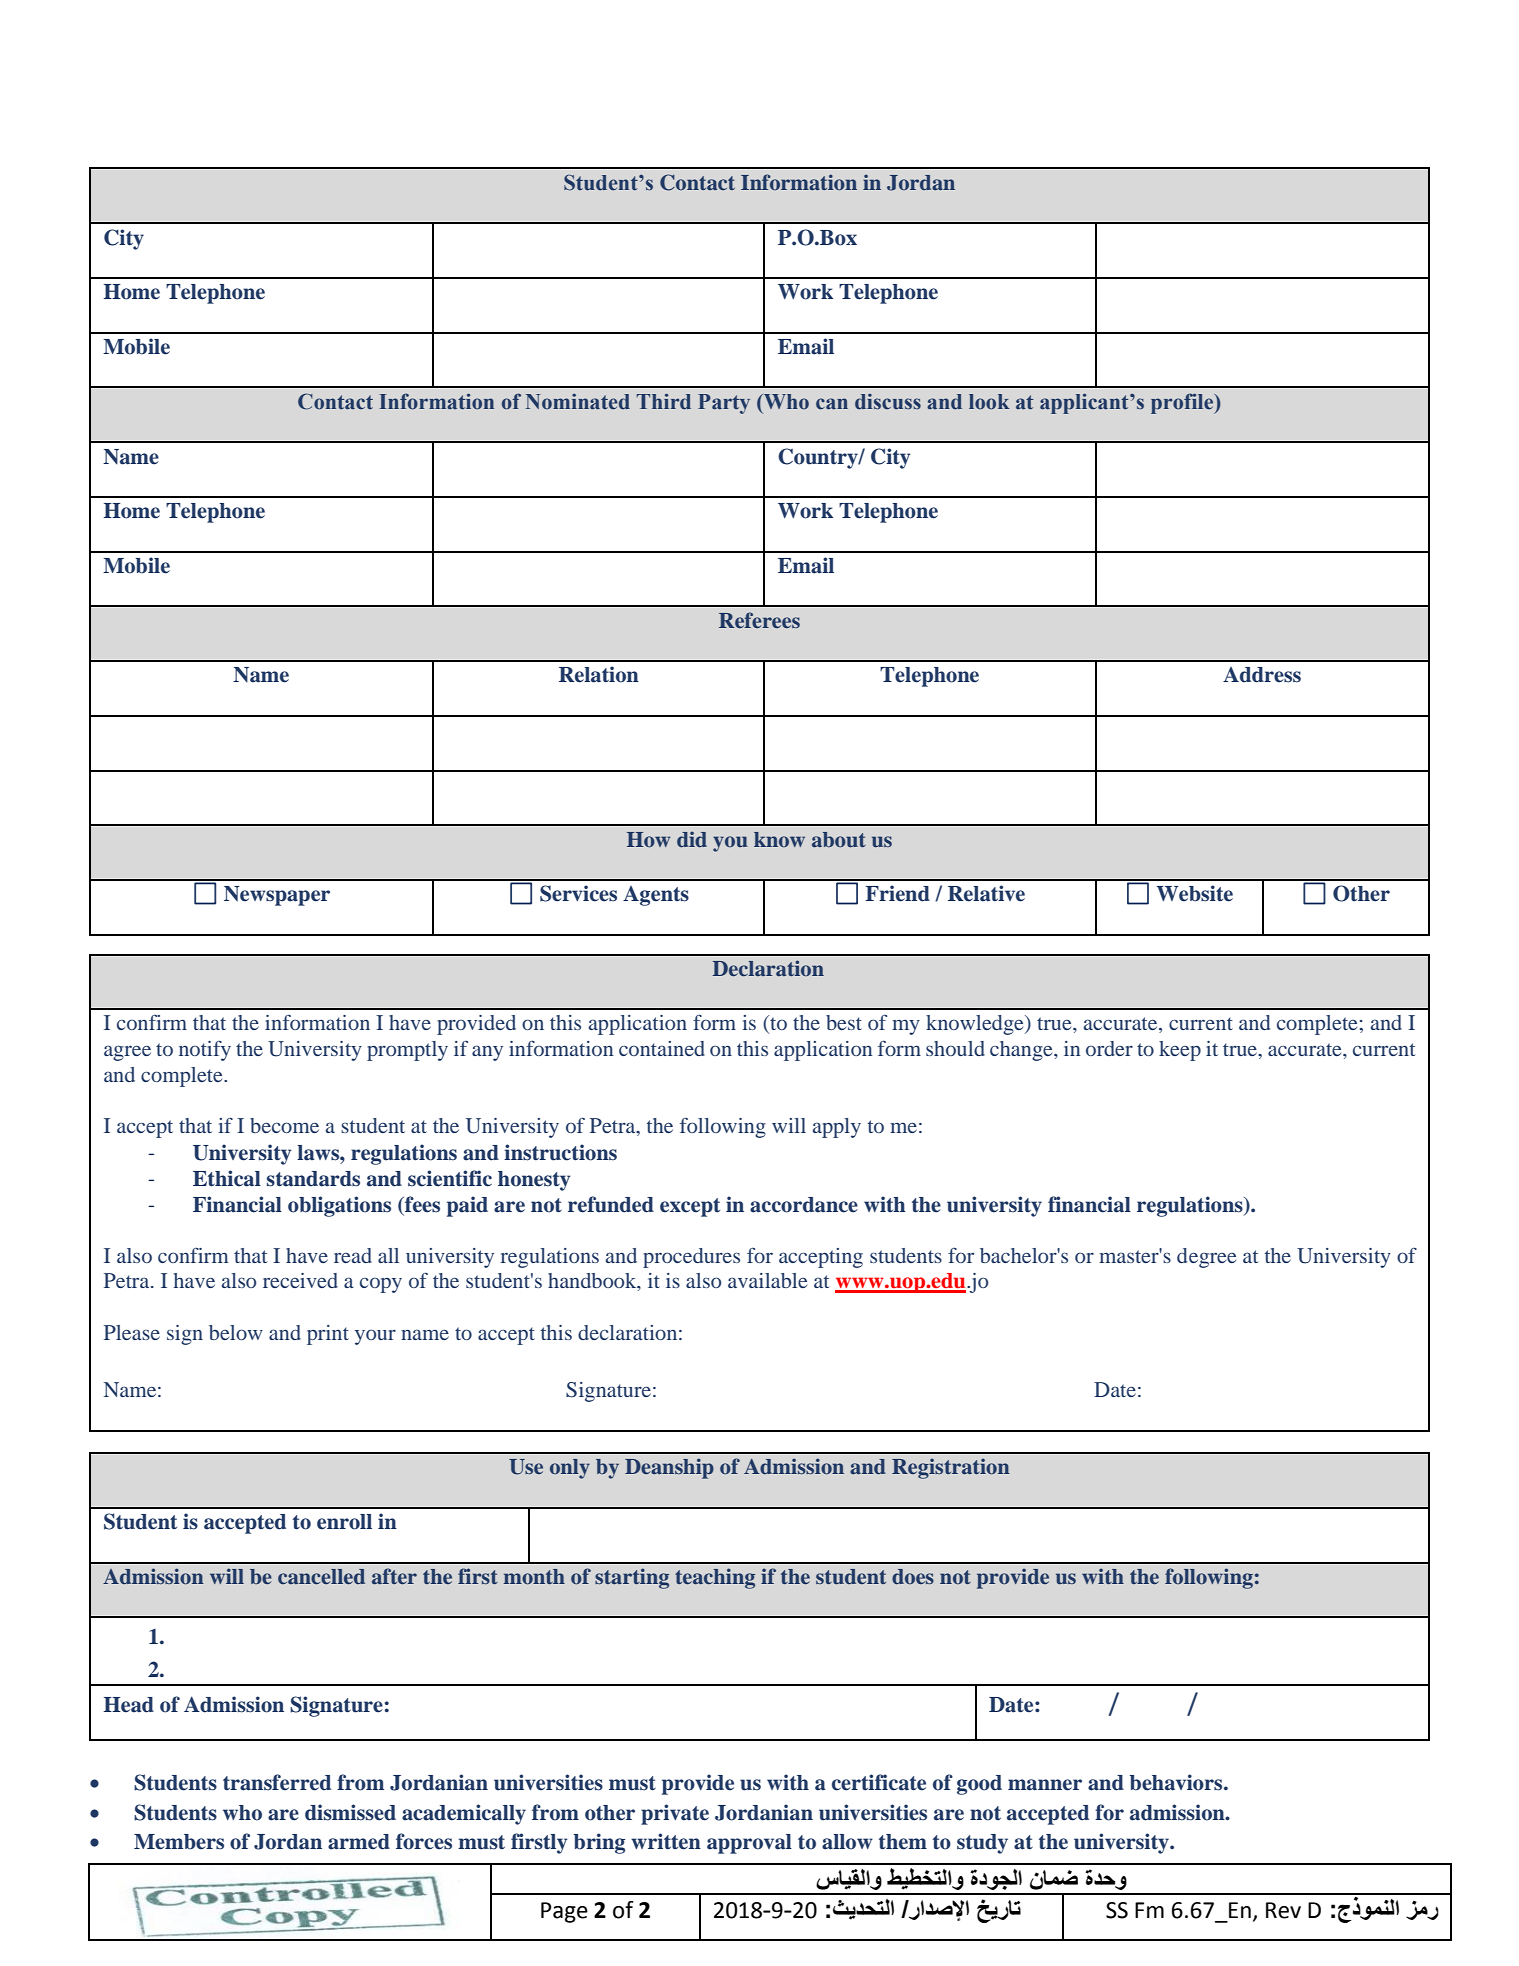 The height and width of the screenshot is (1966, 1519). Describe the element at coordinates (179, 1842) in the screenshot. I see `Members` at that location.
